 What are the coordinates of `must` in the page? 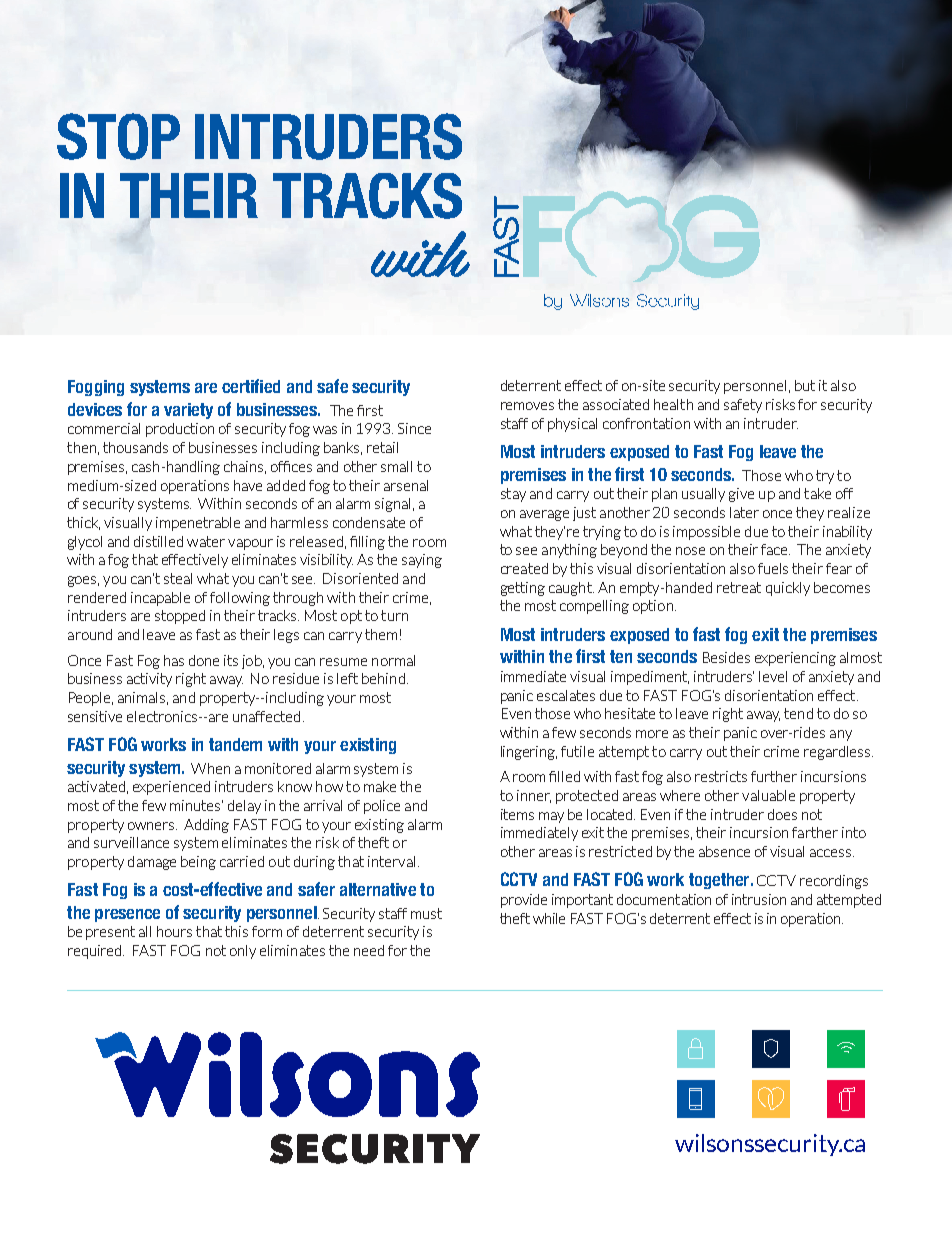 It's located at (426, 913).
